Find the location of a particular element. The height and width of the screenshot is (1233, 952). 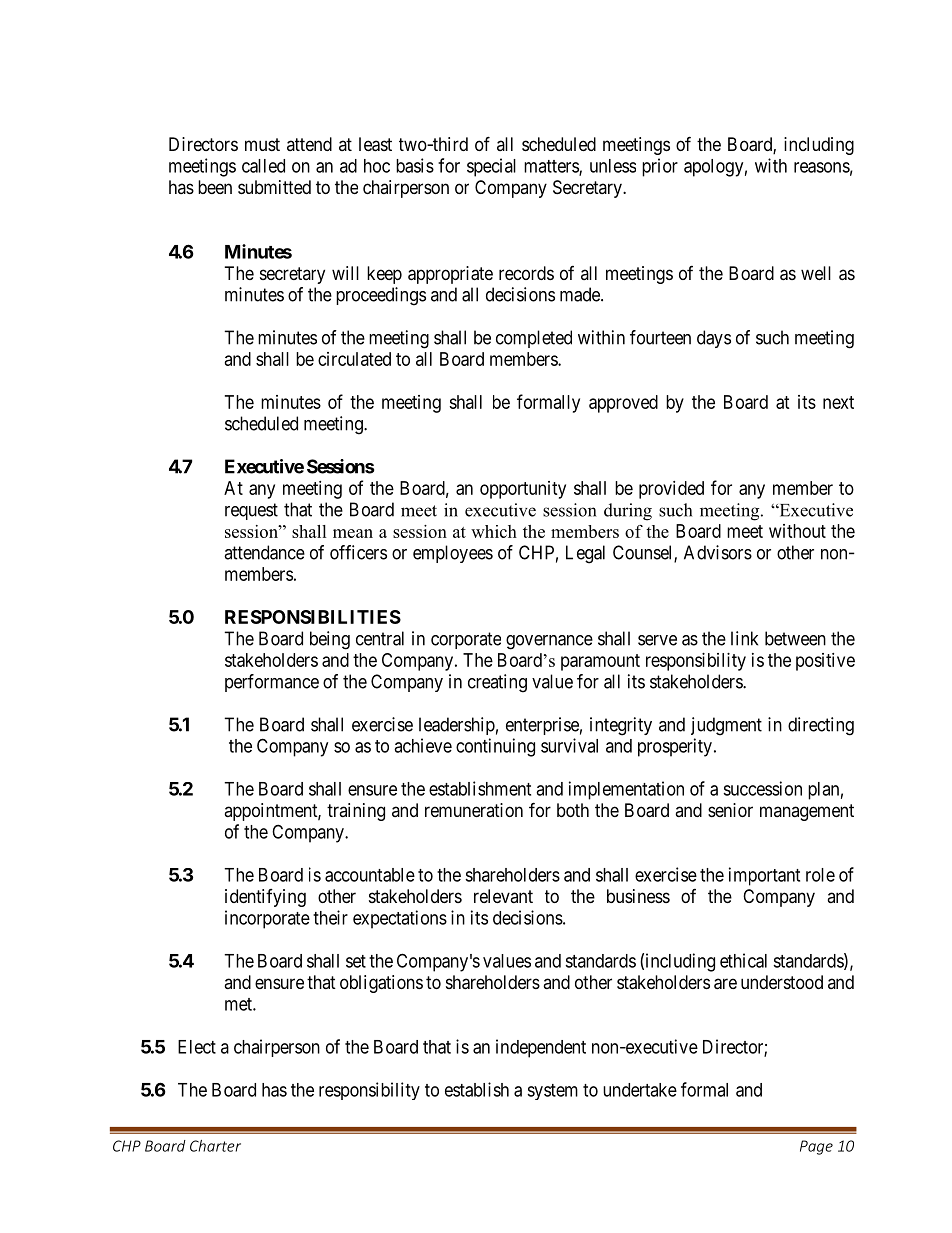

Charter is located at coordinates (215, 1146).
